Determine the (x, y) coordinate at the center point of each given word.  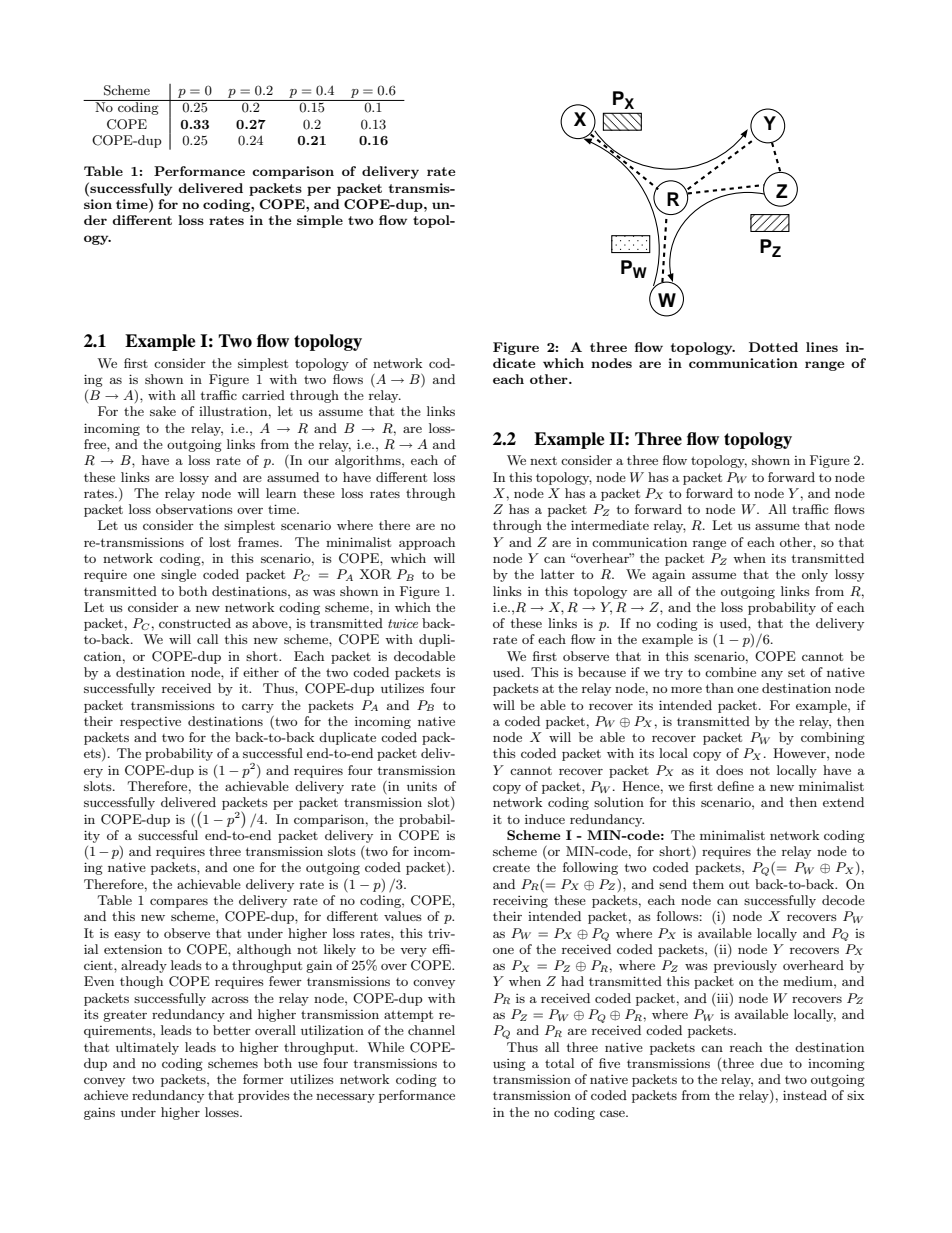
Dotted (773, 347)
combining (833, 738)
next (543, 460)
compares (179, 903)
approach (427, 543)
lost (220, 542)
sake (163, 411)
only (815, 575)
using (509, 1065)
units (422, 786)
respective (150, 723)
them (708, 884)
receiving (520, 902)
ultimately (147, 1048)
